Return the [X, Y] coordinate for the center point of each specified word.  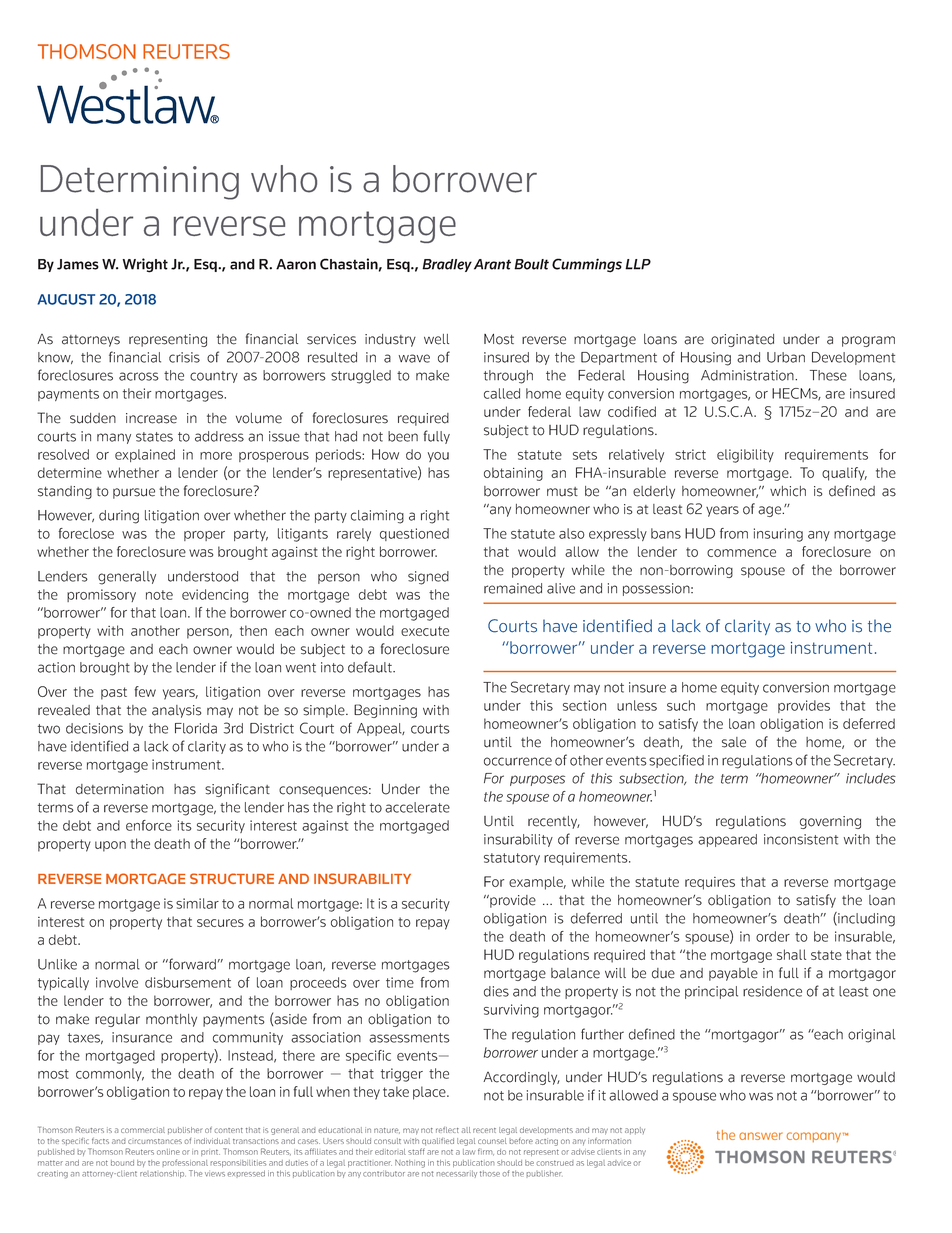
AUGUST [66, 299]
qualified [438, 1142]
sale [734, 742]
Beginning [385, 711]
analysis [176, 711]
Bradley [447, 265]
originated [742, 340]
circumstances [155, 1141]
